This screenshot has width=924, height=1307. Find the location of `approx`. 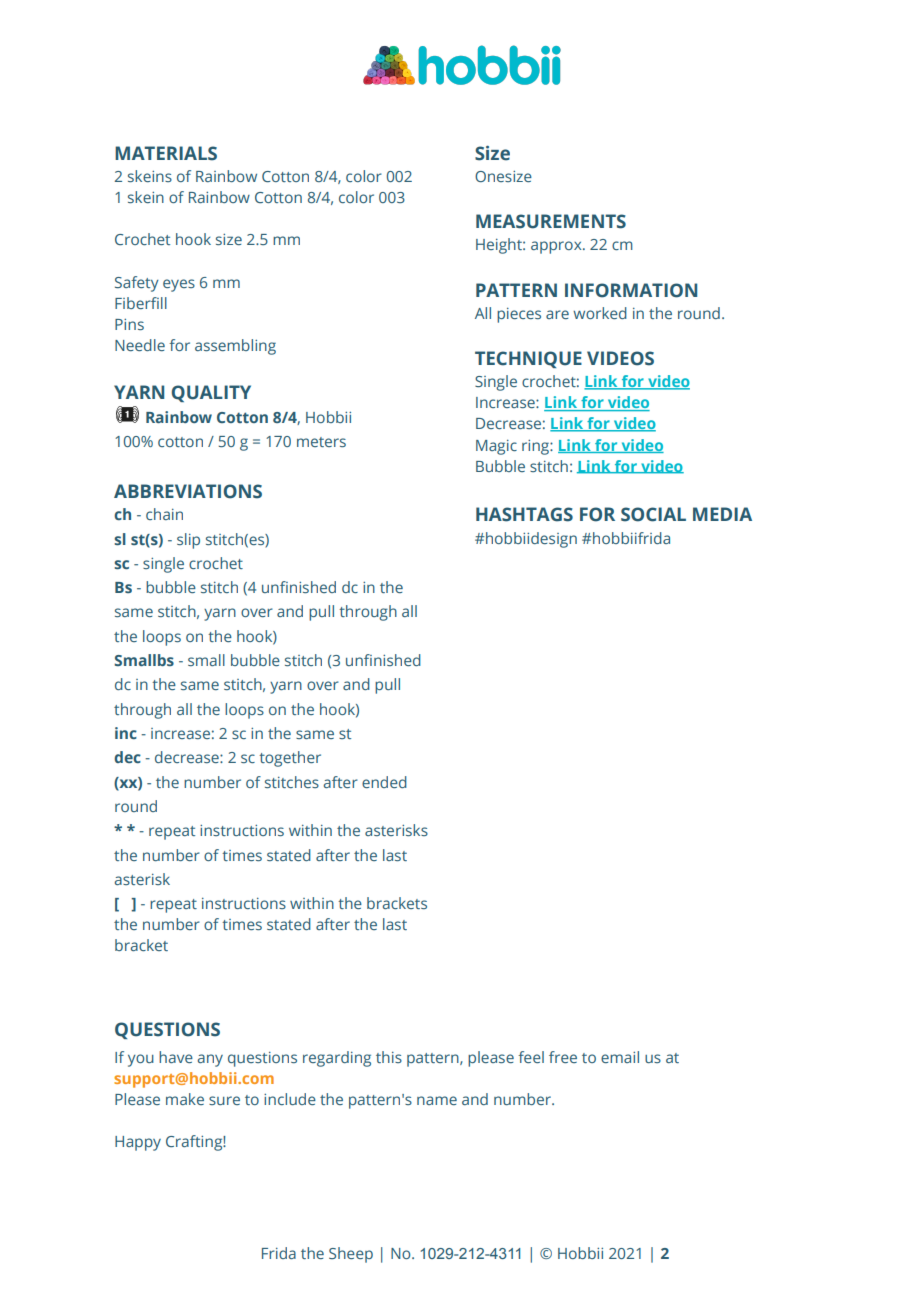

approx is located at coordinates (557, 247).
